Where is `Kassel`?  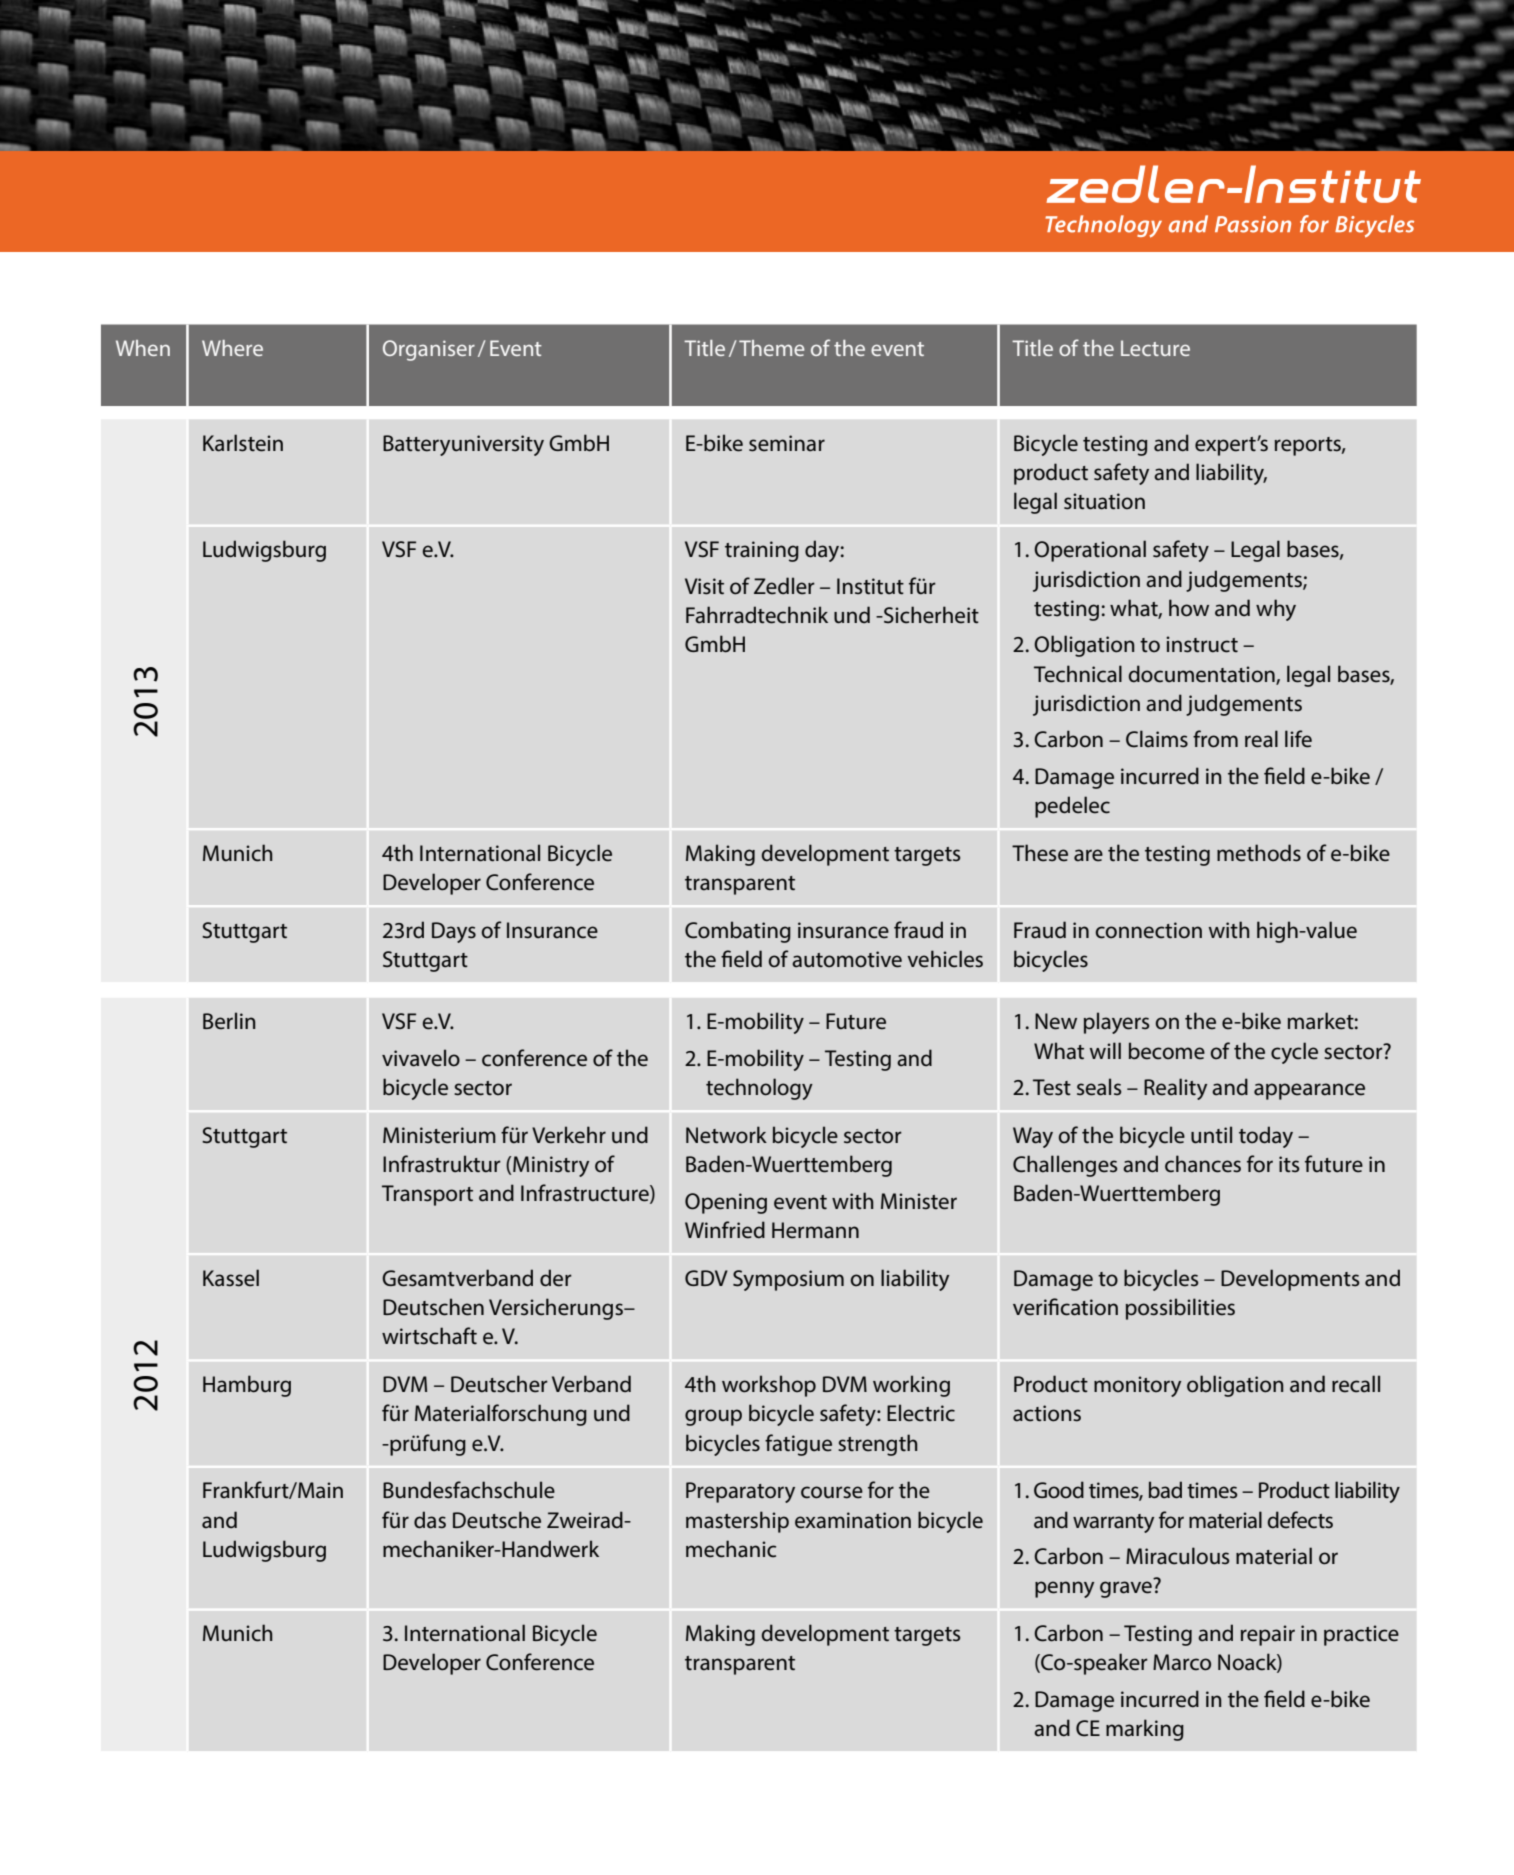 Kassel is located at coordinates (231, 1278).
